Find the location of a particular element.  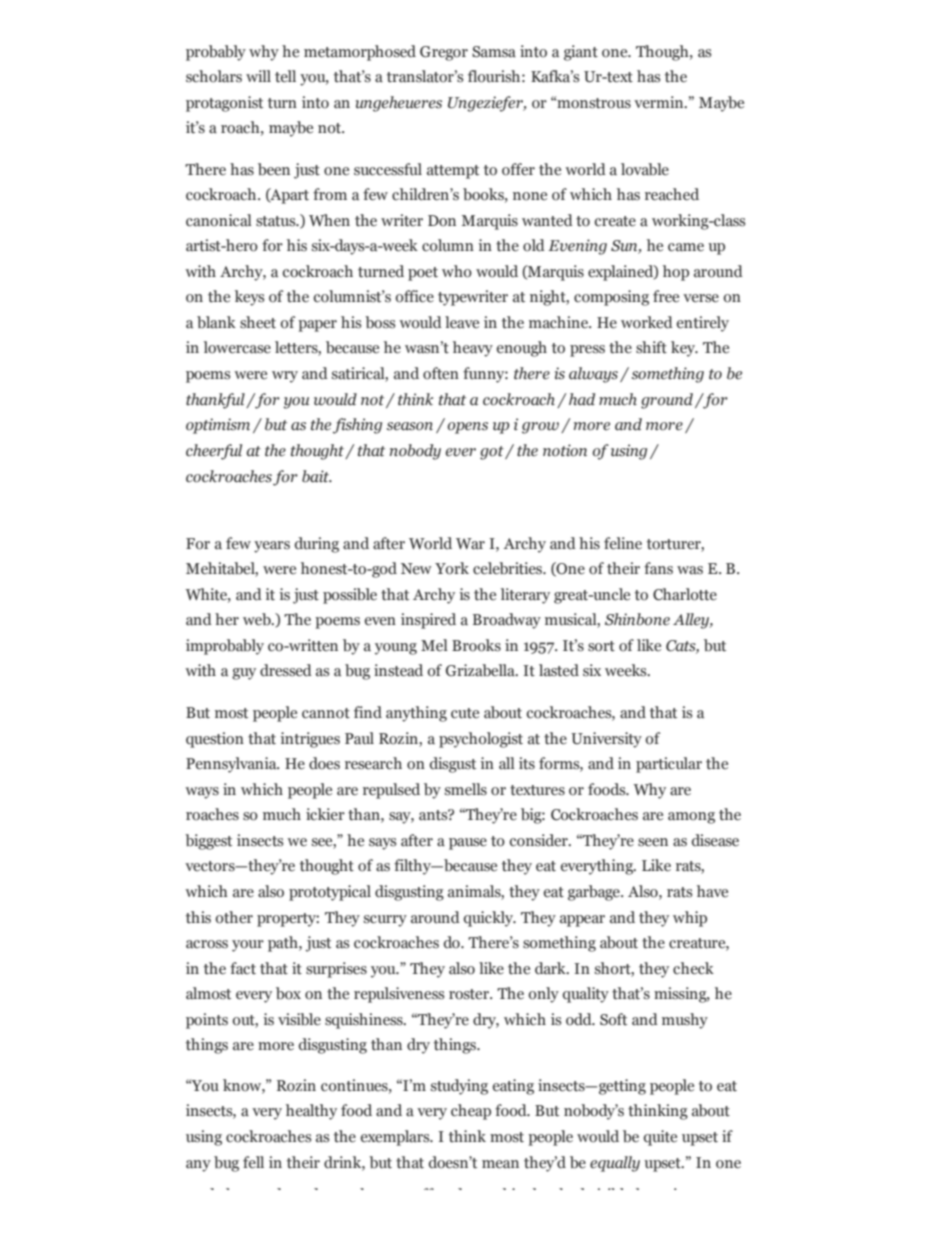

smells is located at coordinates (466, 789).
